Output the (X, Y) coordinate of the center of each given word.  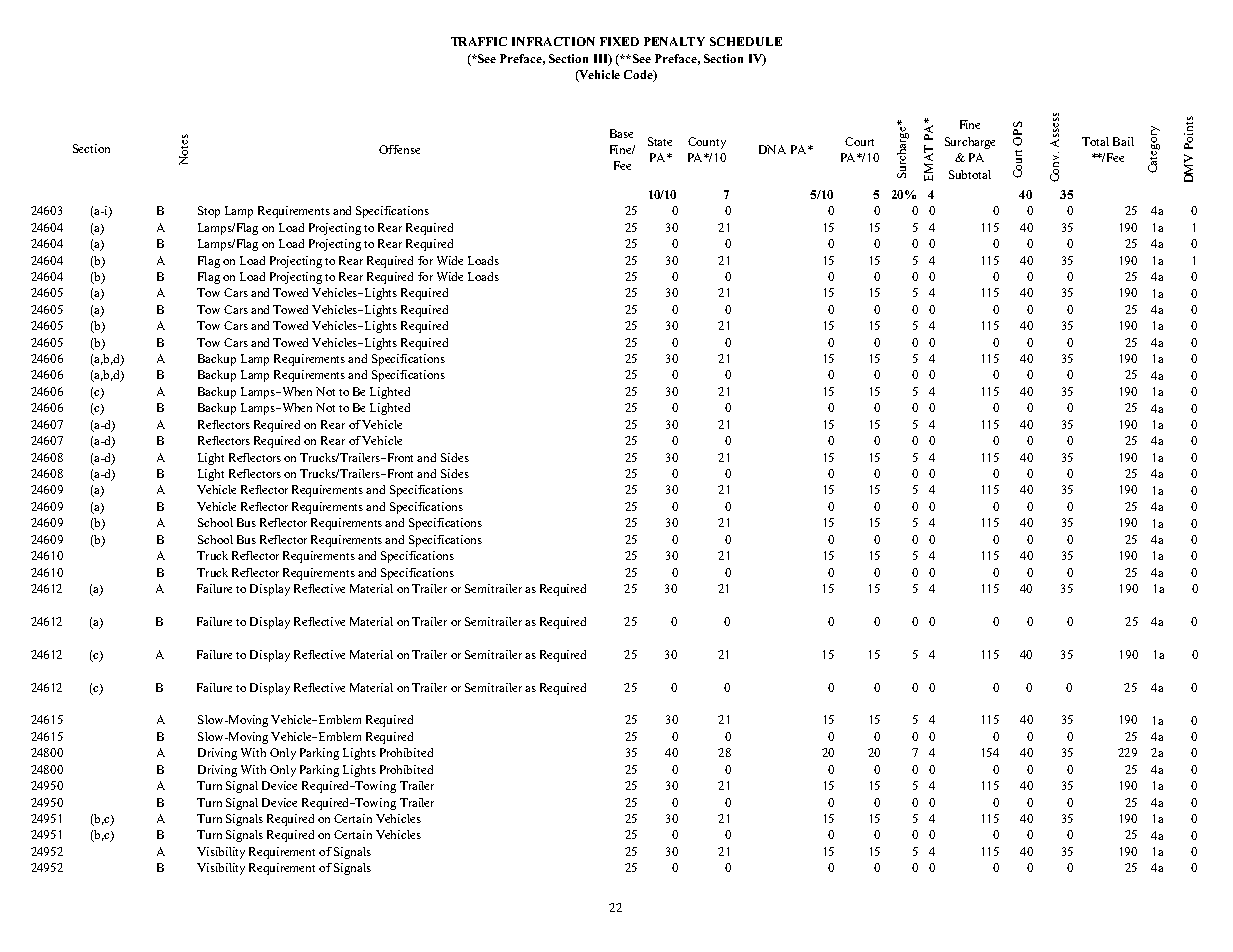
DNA (772, 149)
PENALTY (674, 41)
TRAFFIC (479, 41)
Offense (399, 149)
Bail (1123, 141)
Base (621, 133)
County (707, 143)
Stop (209, 212)
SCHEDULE (746, 41)
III (602, 59)
